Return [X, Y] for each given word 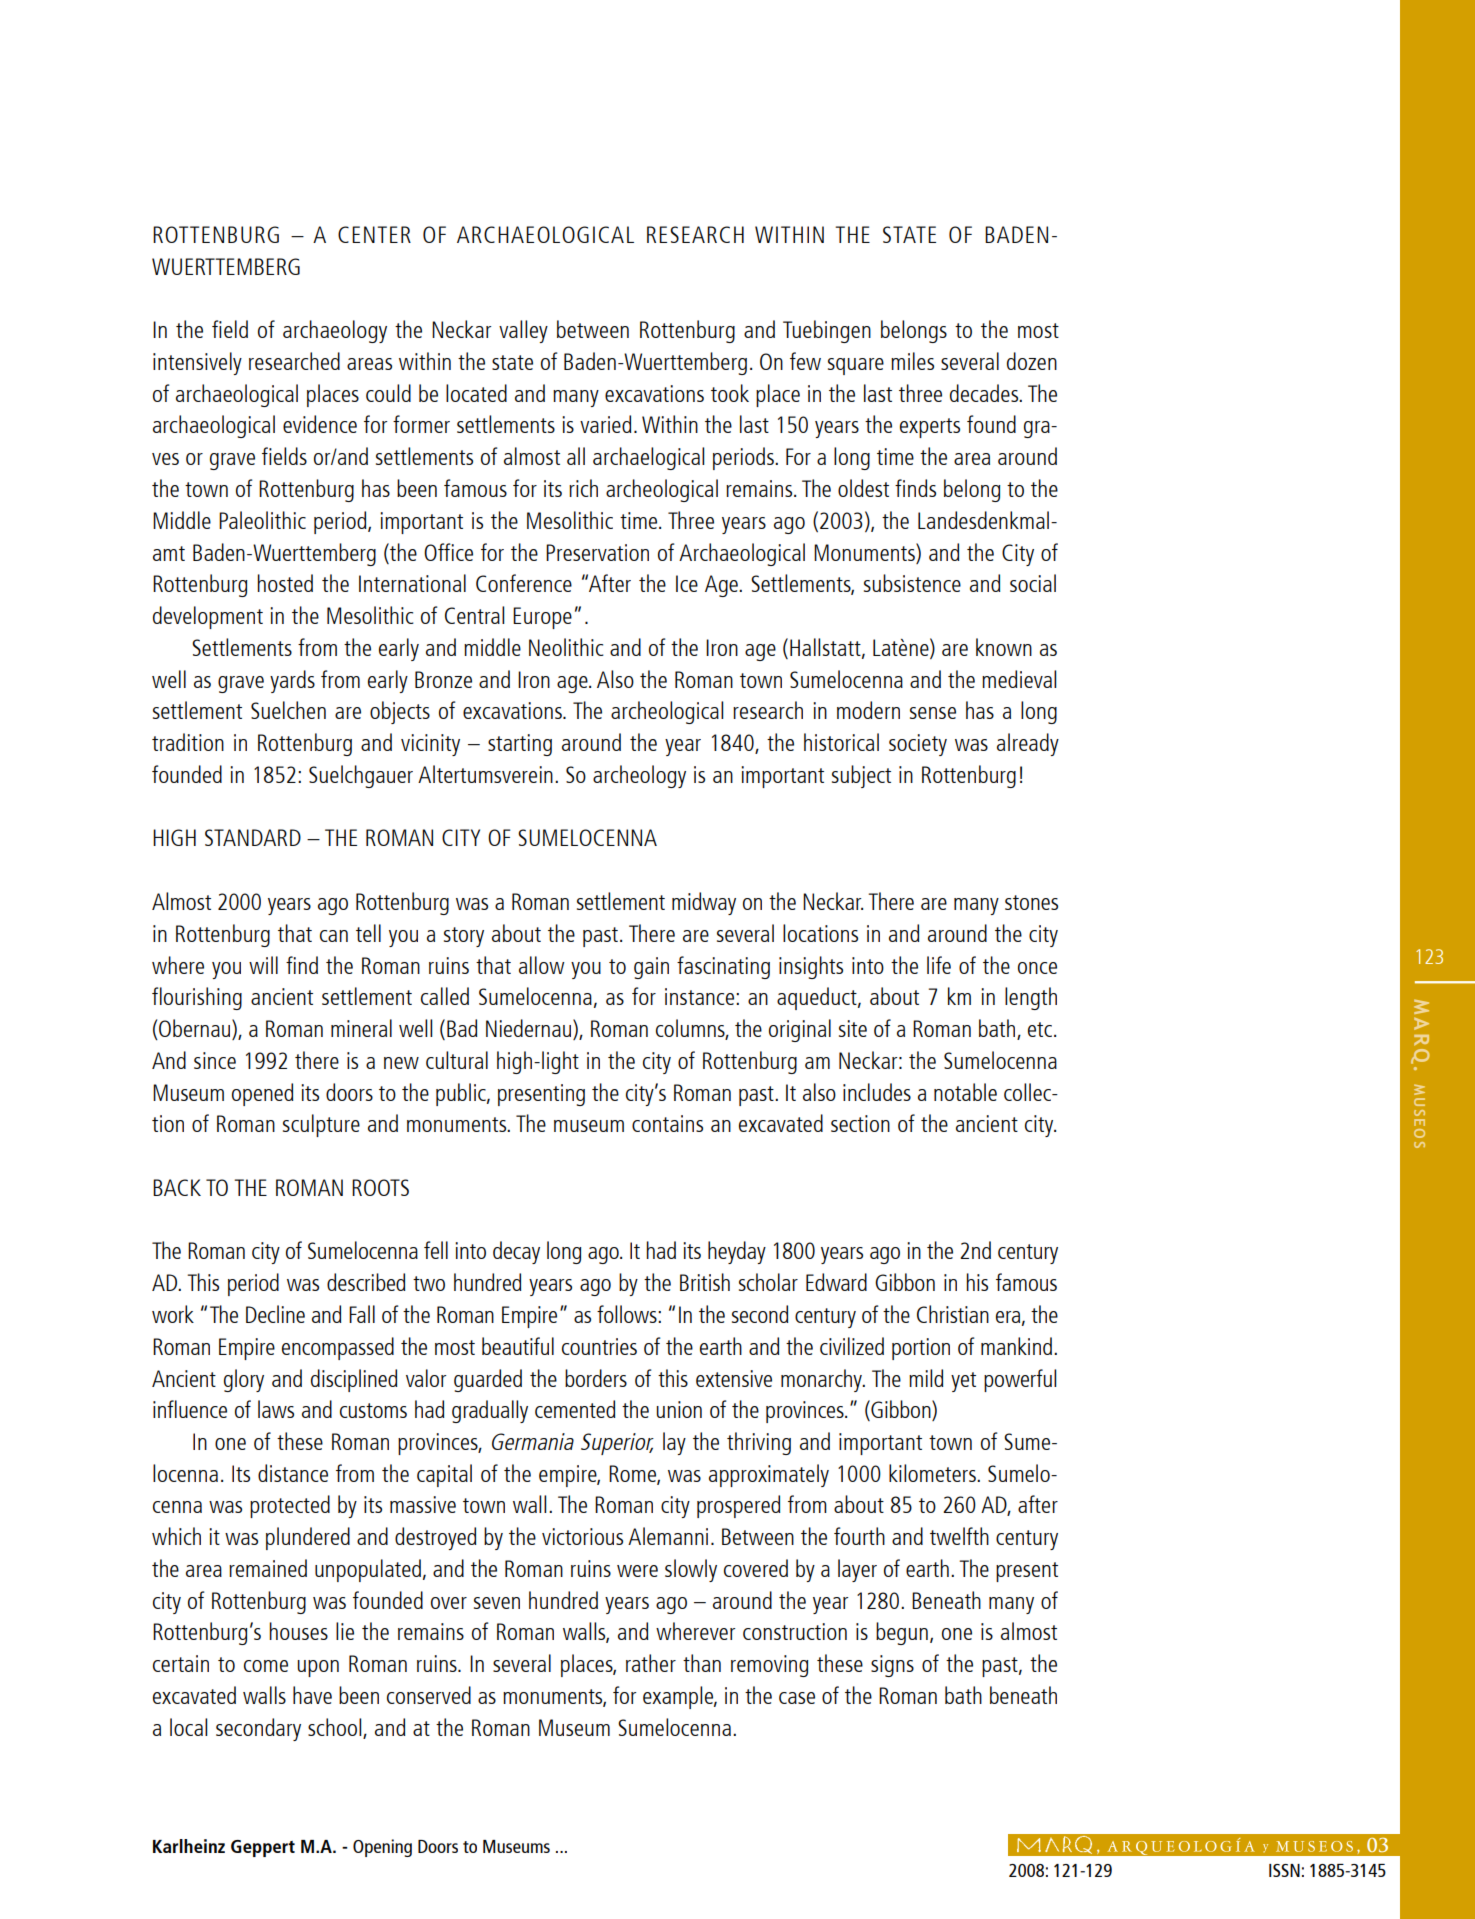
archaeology [335, 331]
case [797, 1698]
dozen [1032, 361]
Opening [382, 1848]
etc [1040, 1029]
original [800, 1030]
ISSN [1284, 1870]
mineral [361, 1028]
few [805, 361]
